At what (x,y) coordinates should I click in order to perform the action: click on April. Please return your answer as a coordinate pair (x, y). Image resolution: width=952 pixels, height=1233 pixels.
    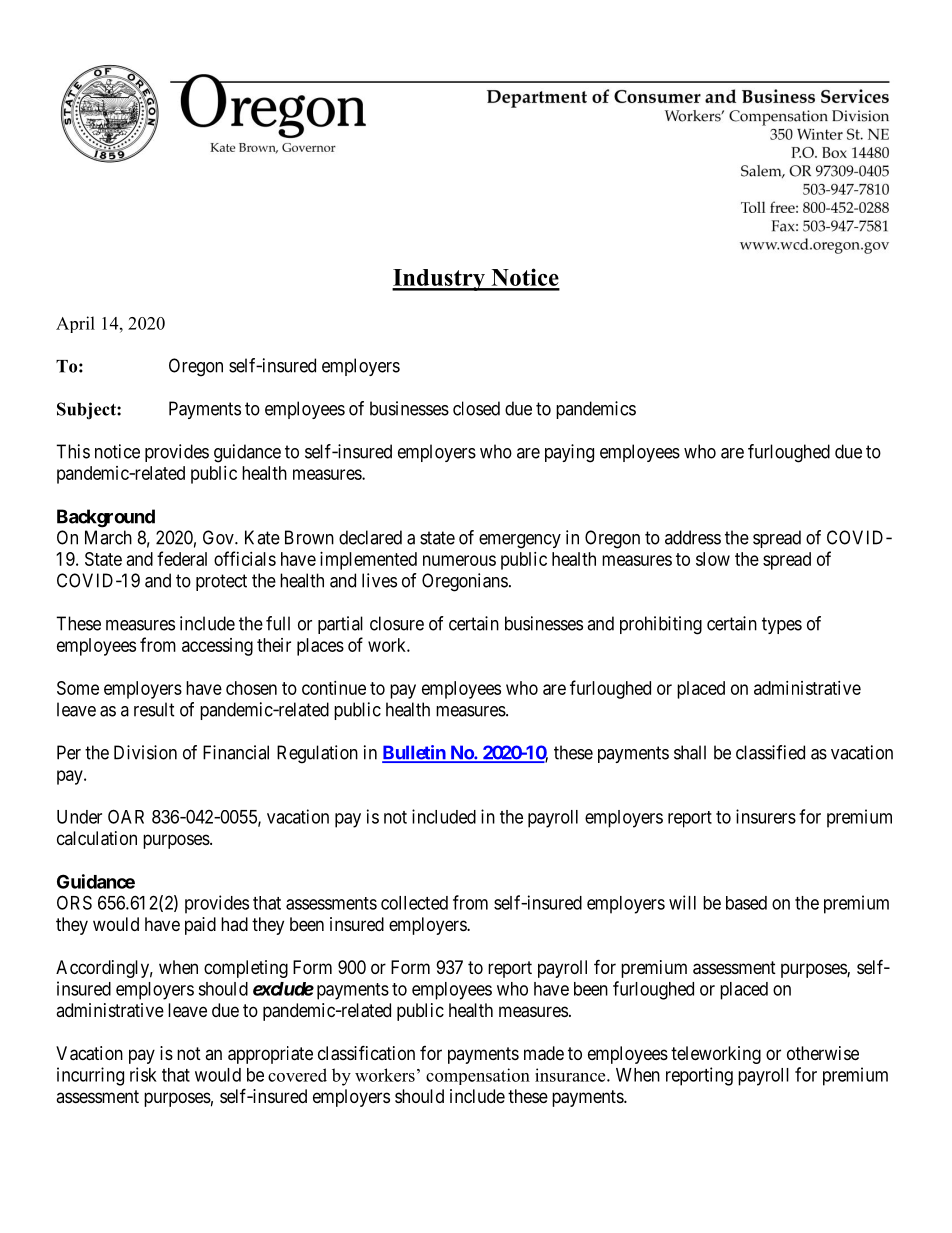
    Looking at the image, I should click on (75, 324).
